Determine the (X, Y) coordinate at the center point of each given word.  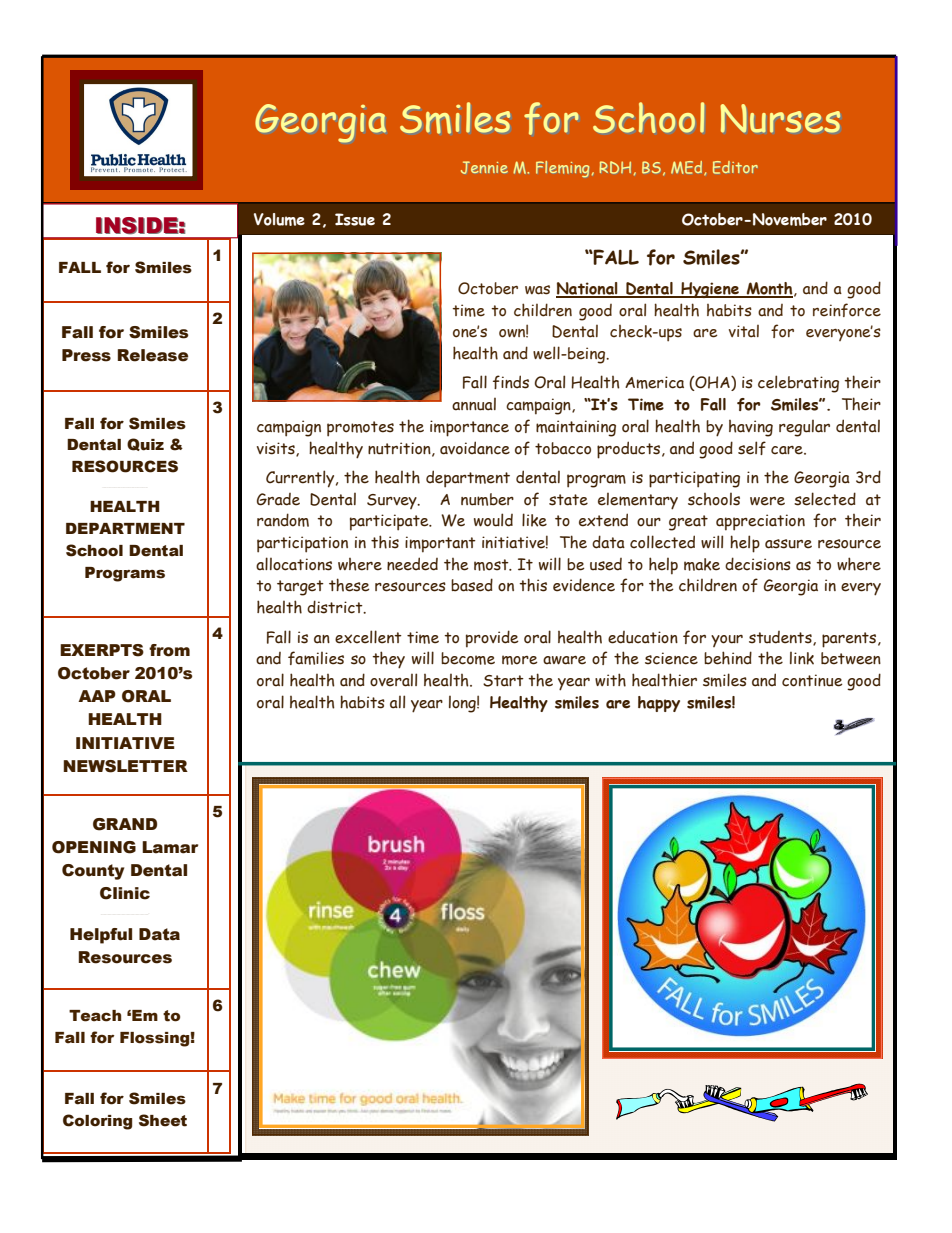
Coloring (97, 1122)
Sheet (163, 1120)
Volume (279, 219)
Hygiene (710, 290)
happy (659, 704)
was (537, 290)
